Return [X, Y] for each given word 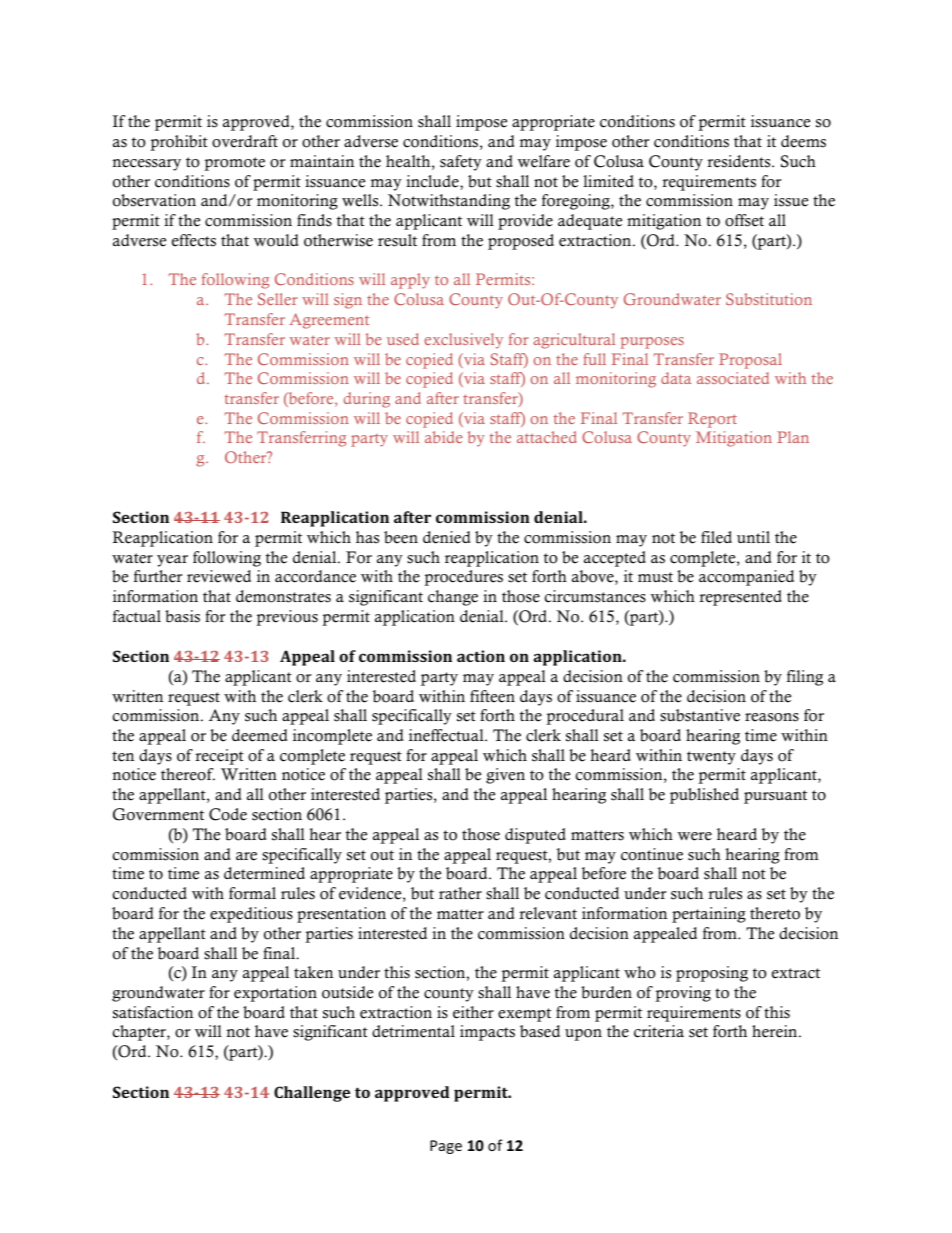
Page [446, 1147]
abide [444, 437]
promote [234, 164]
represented [740, 598]
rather [460, 893]
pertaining [709, 915]
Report [712, 420]
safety [461, 163]
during [367, 400]
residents [740, 161]
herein [776, 1031]
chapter [140, 1033]
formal [252, 893]
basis [182, 616]
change [453, 598]
